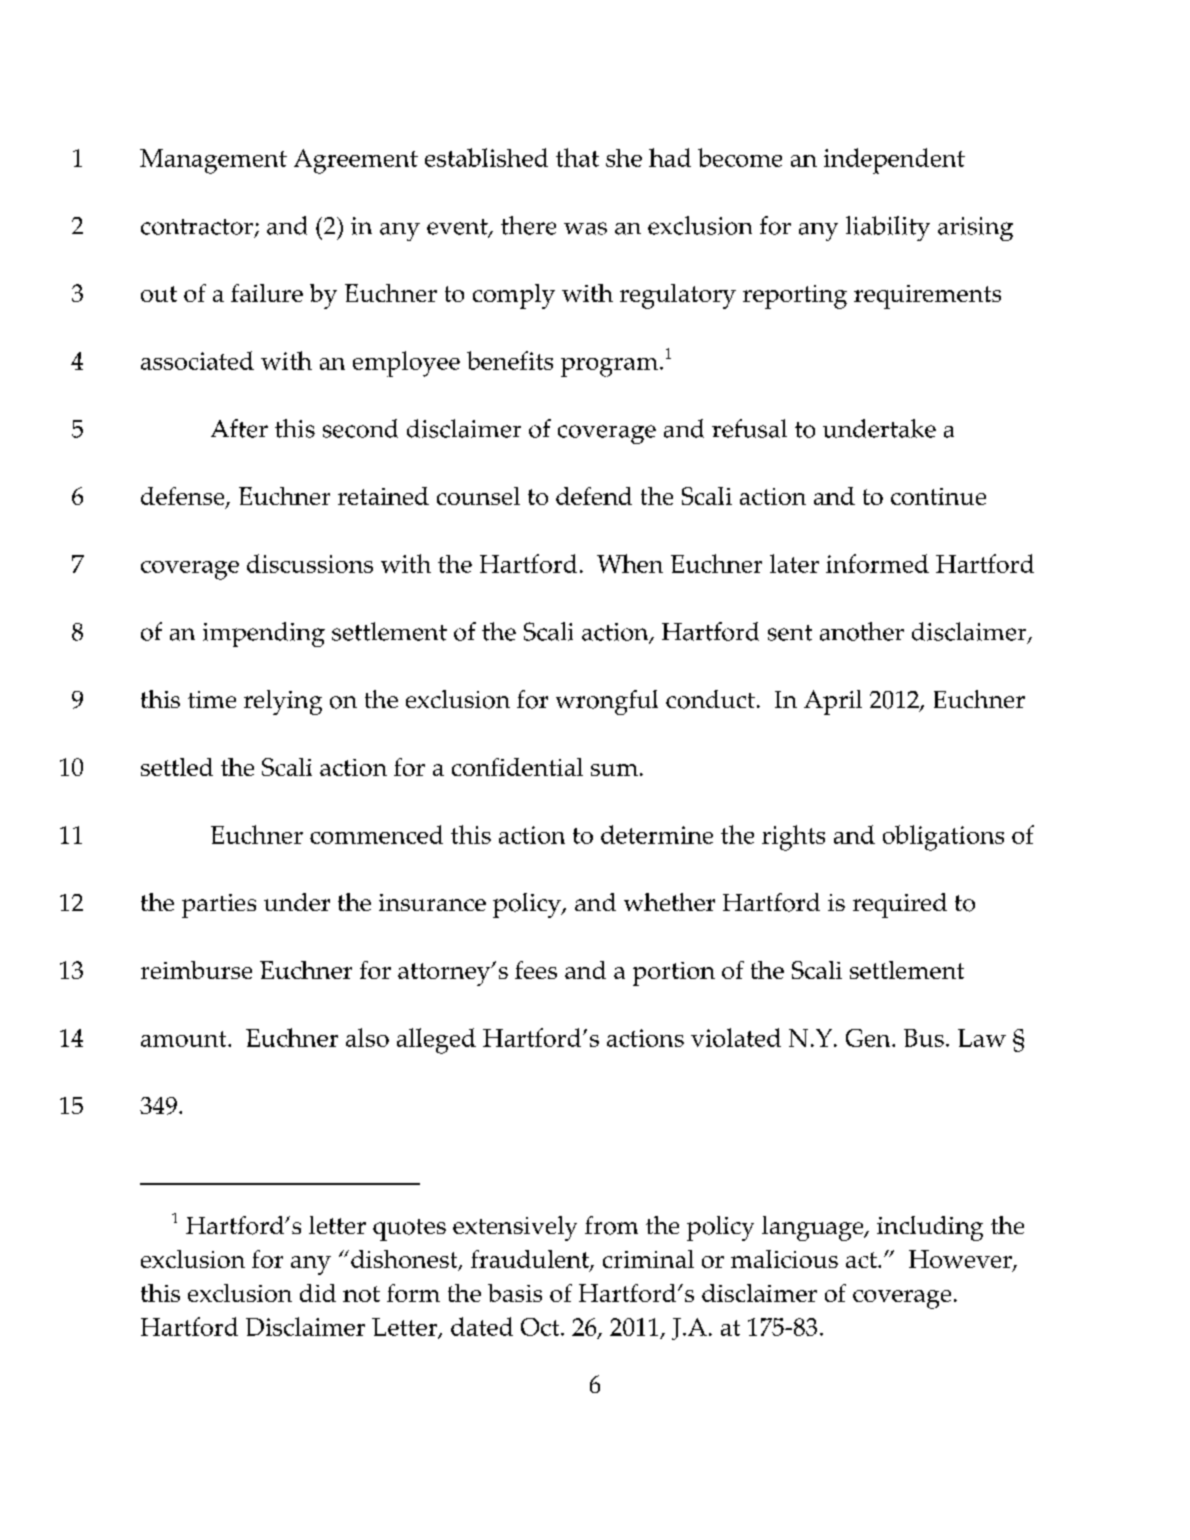 The height and width of the page is (1540, 1190). I want to click on required, so click(900, 905).
